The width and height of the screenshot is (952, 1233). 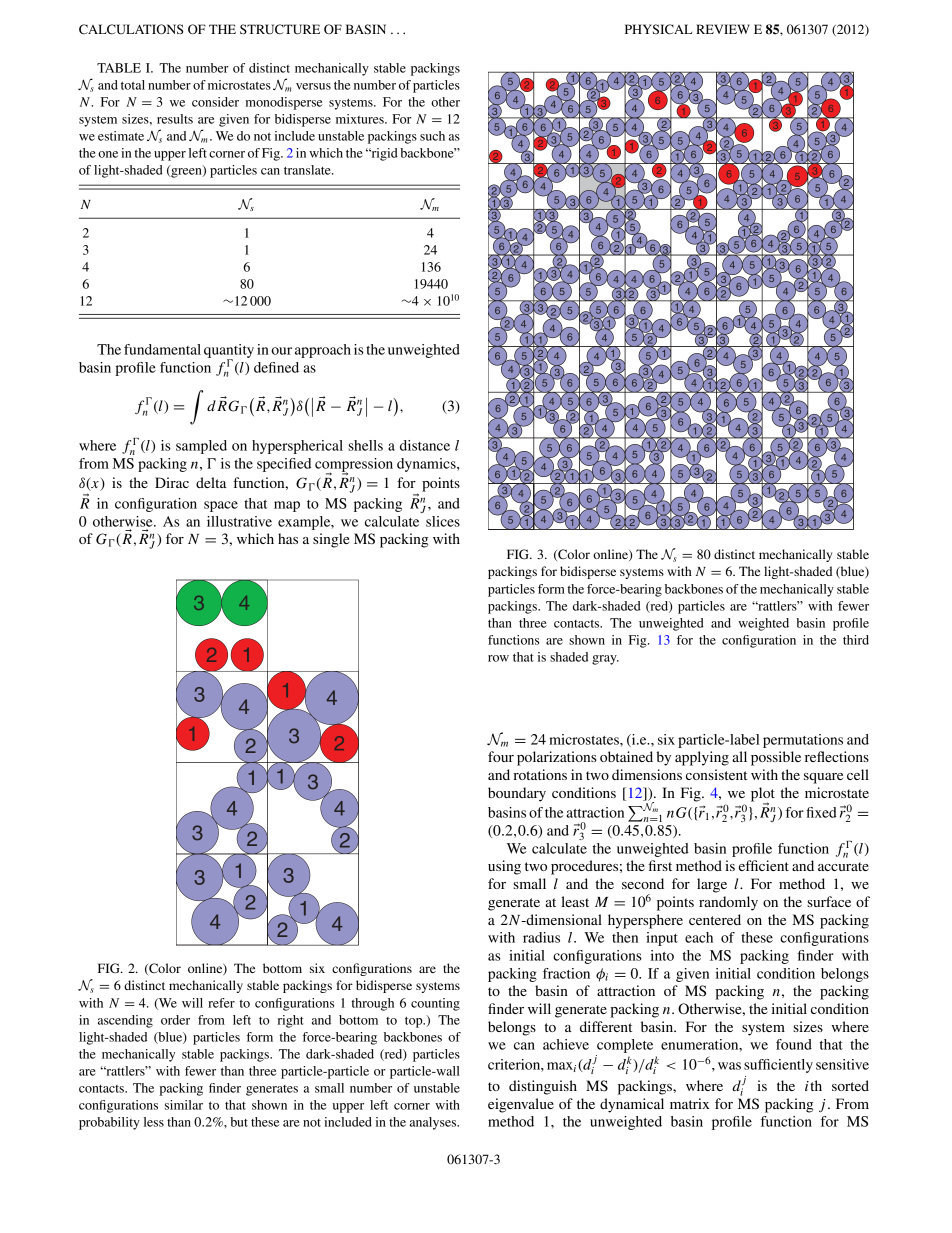 What do you see at coordinates (856, 640) in the screenshot?
I see `third` at bounding box center [856, 640].
